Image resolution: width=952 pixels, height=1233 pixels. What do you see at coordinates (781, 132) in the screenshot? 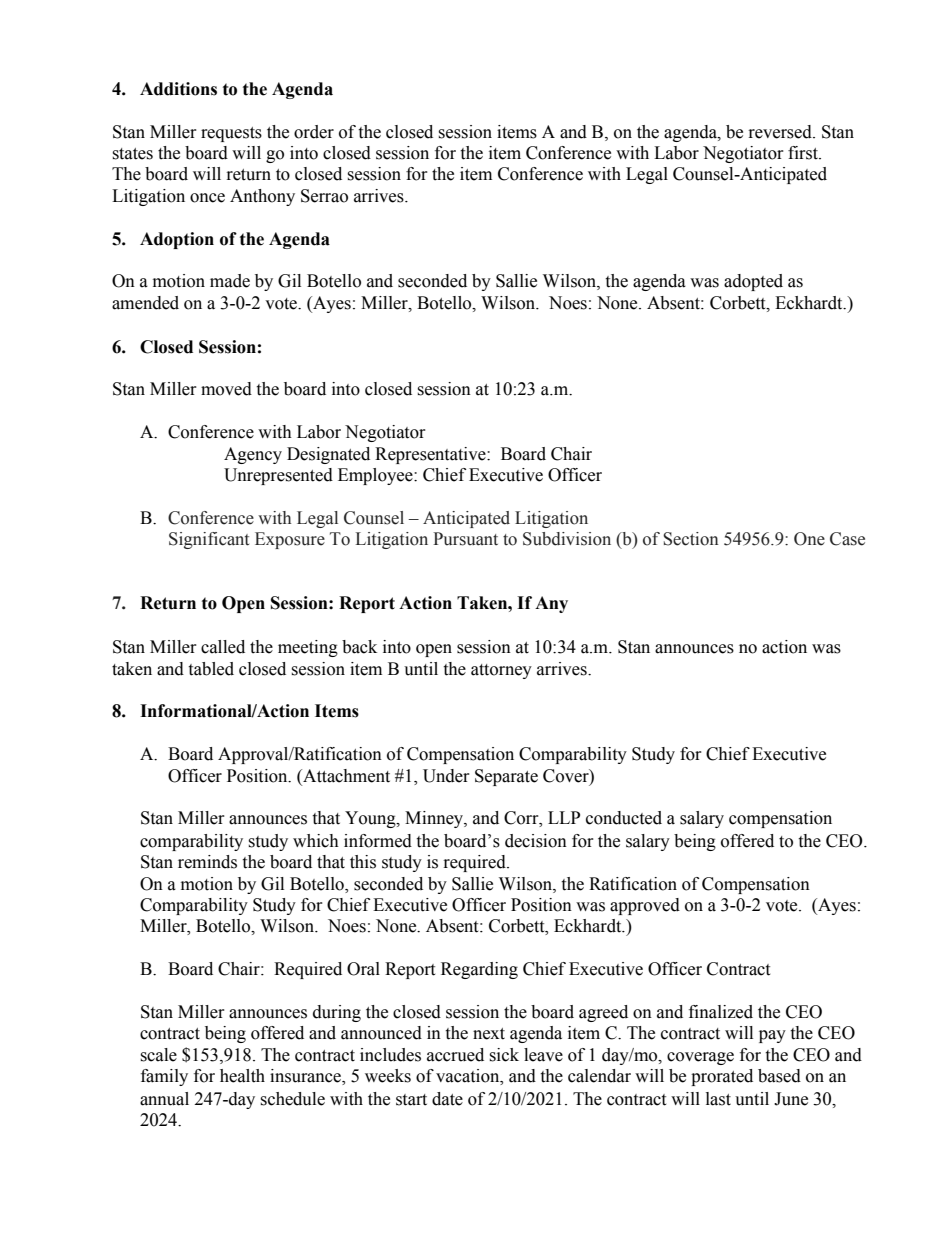
I see `reversed` at bounding box center [781, 132].
